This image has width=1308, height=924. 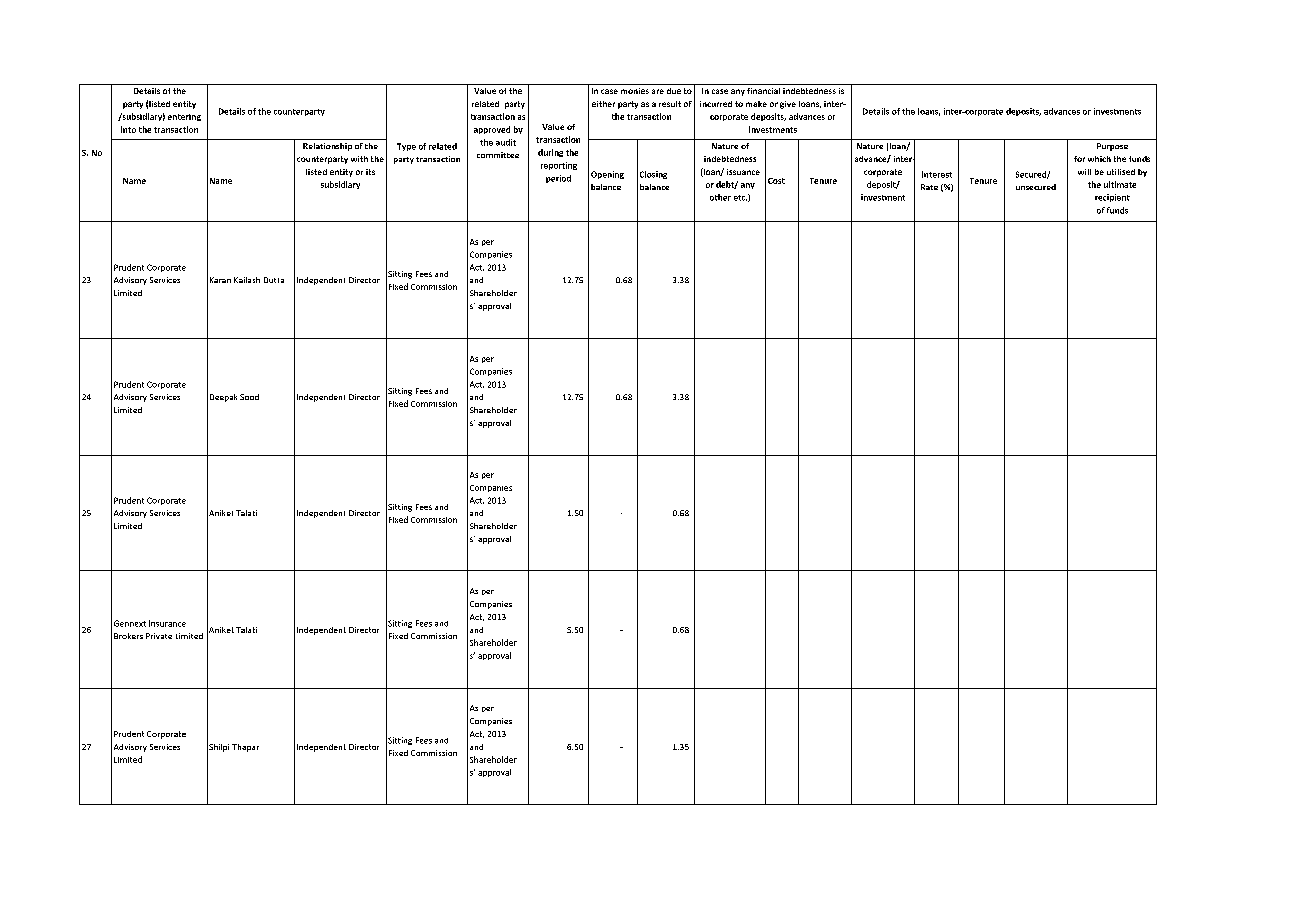 What do you see at coordinates (167, 623) in the image?
I see `Insurance` at bounding box center [167, 623].
